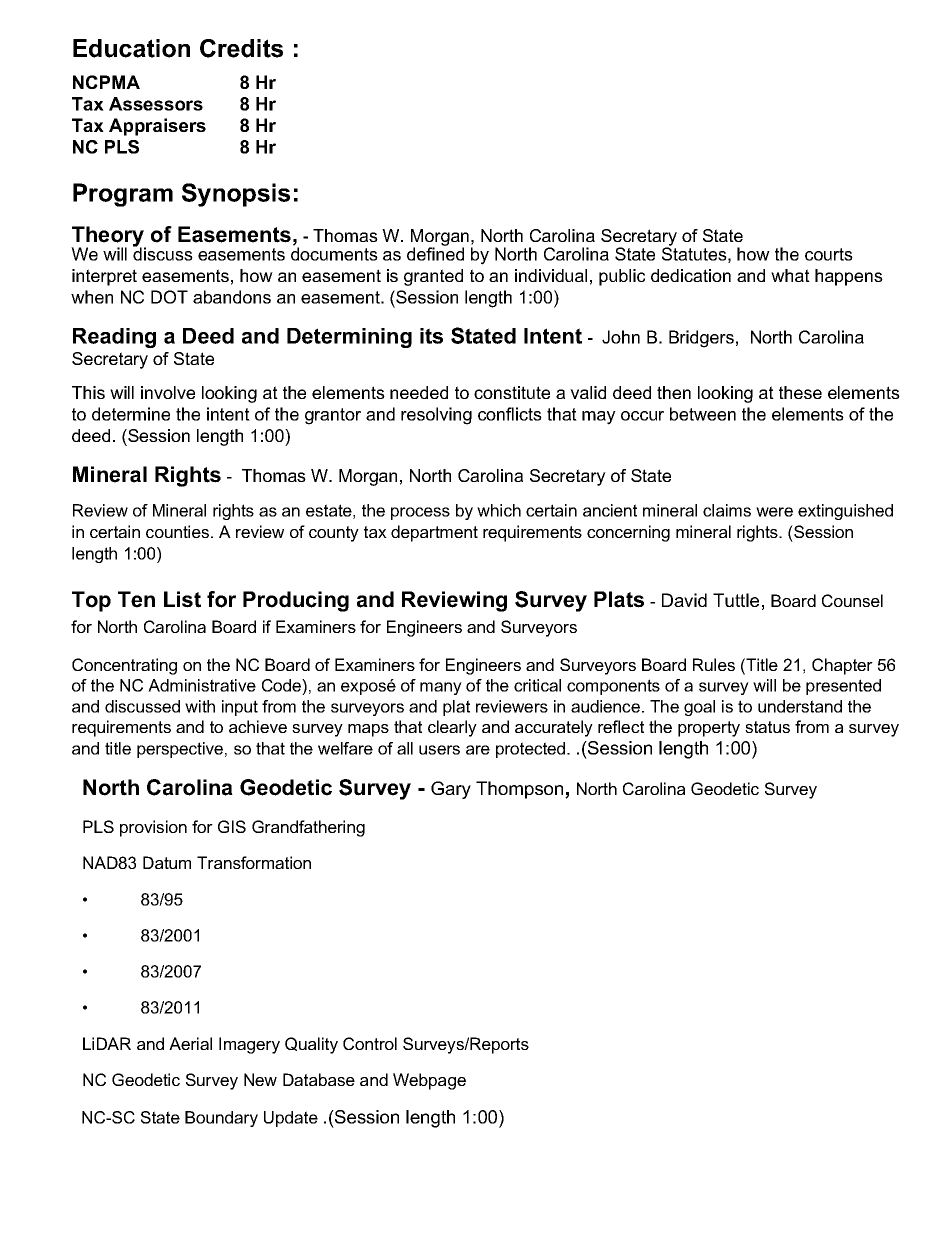  I want to click on what, so click(790, 275).
